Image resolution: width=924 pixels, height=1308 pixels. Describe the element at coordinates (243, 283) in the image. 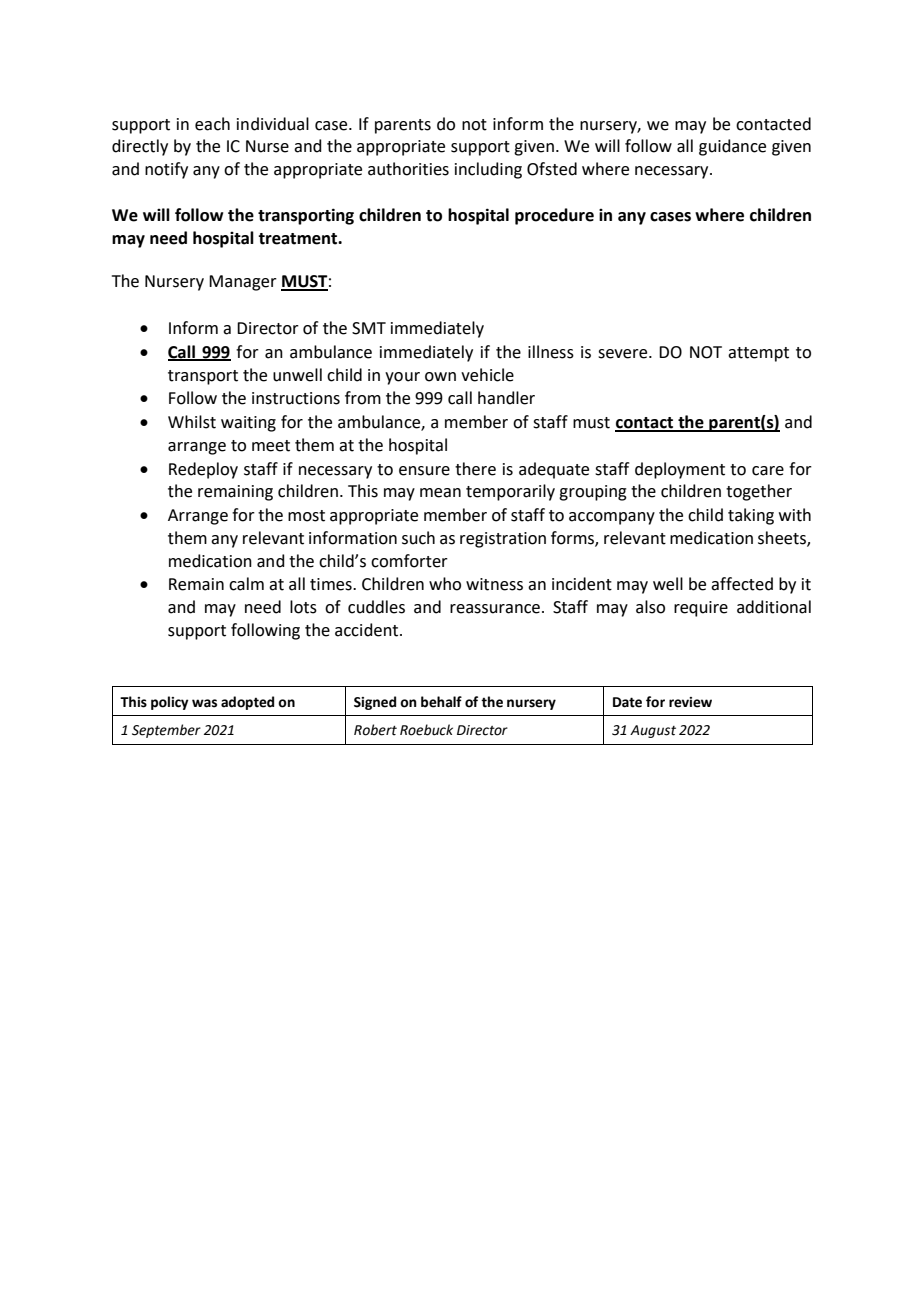

I see `Manager` at that location.
